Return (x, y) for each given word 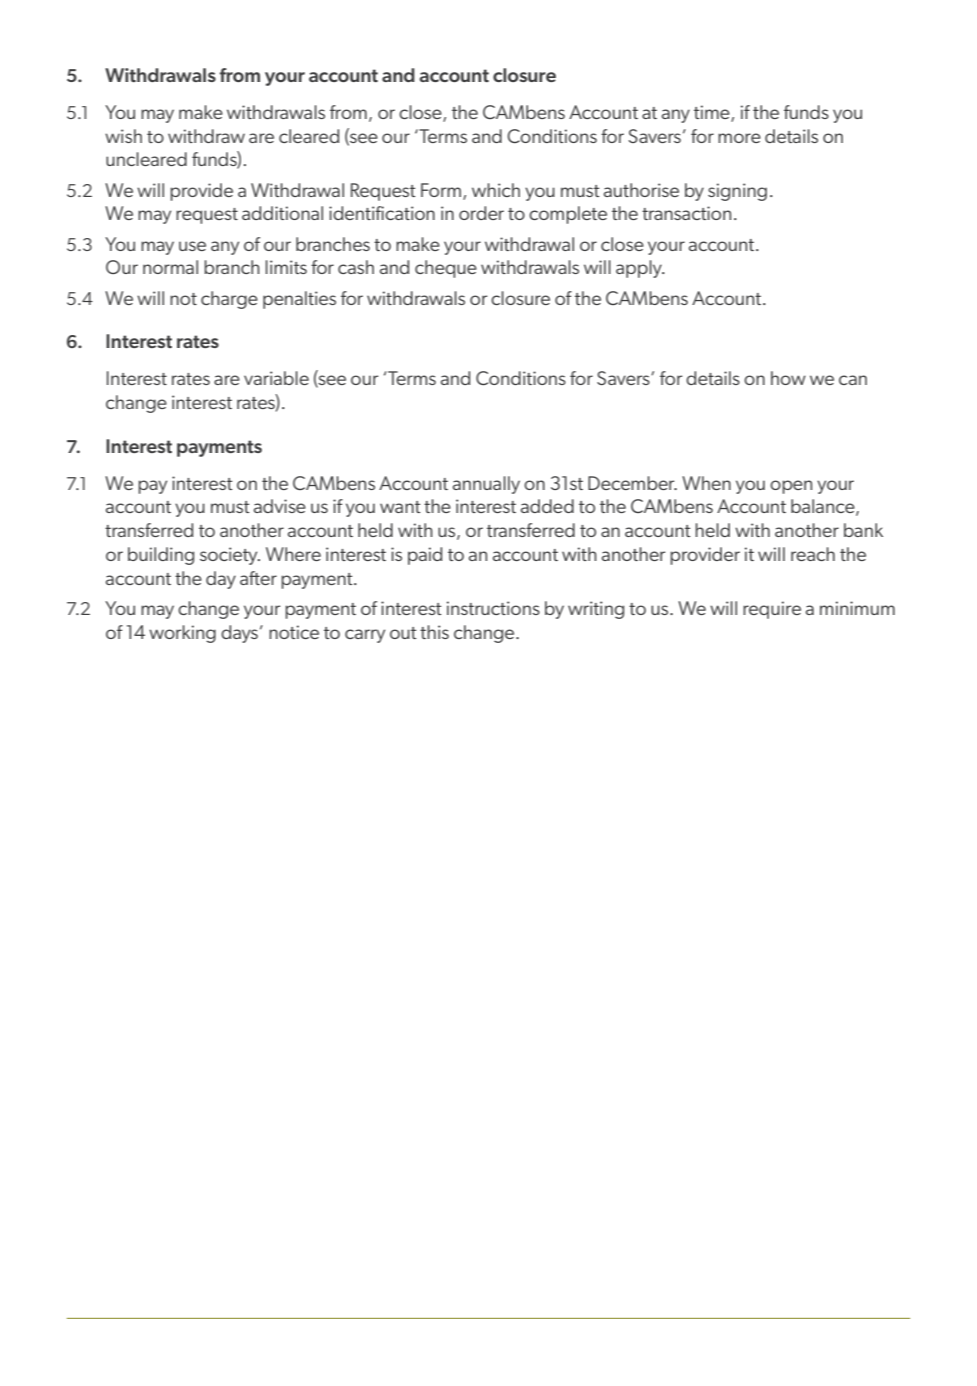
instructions (493, 608)
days (239, 634)
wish (123, 136)
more (739, 138)
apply (640, 269)
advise (280, 506)
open (791, 487)
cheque (446, 269)
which (496, 190)
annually (486, 485)
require (772, 610)
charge (229, 300)
